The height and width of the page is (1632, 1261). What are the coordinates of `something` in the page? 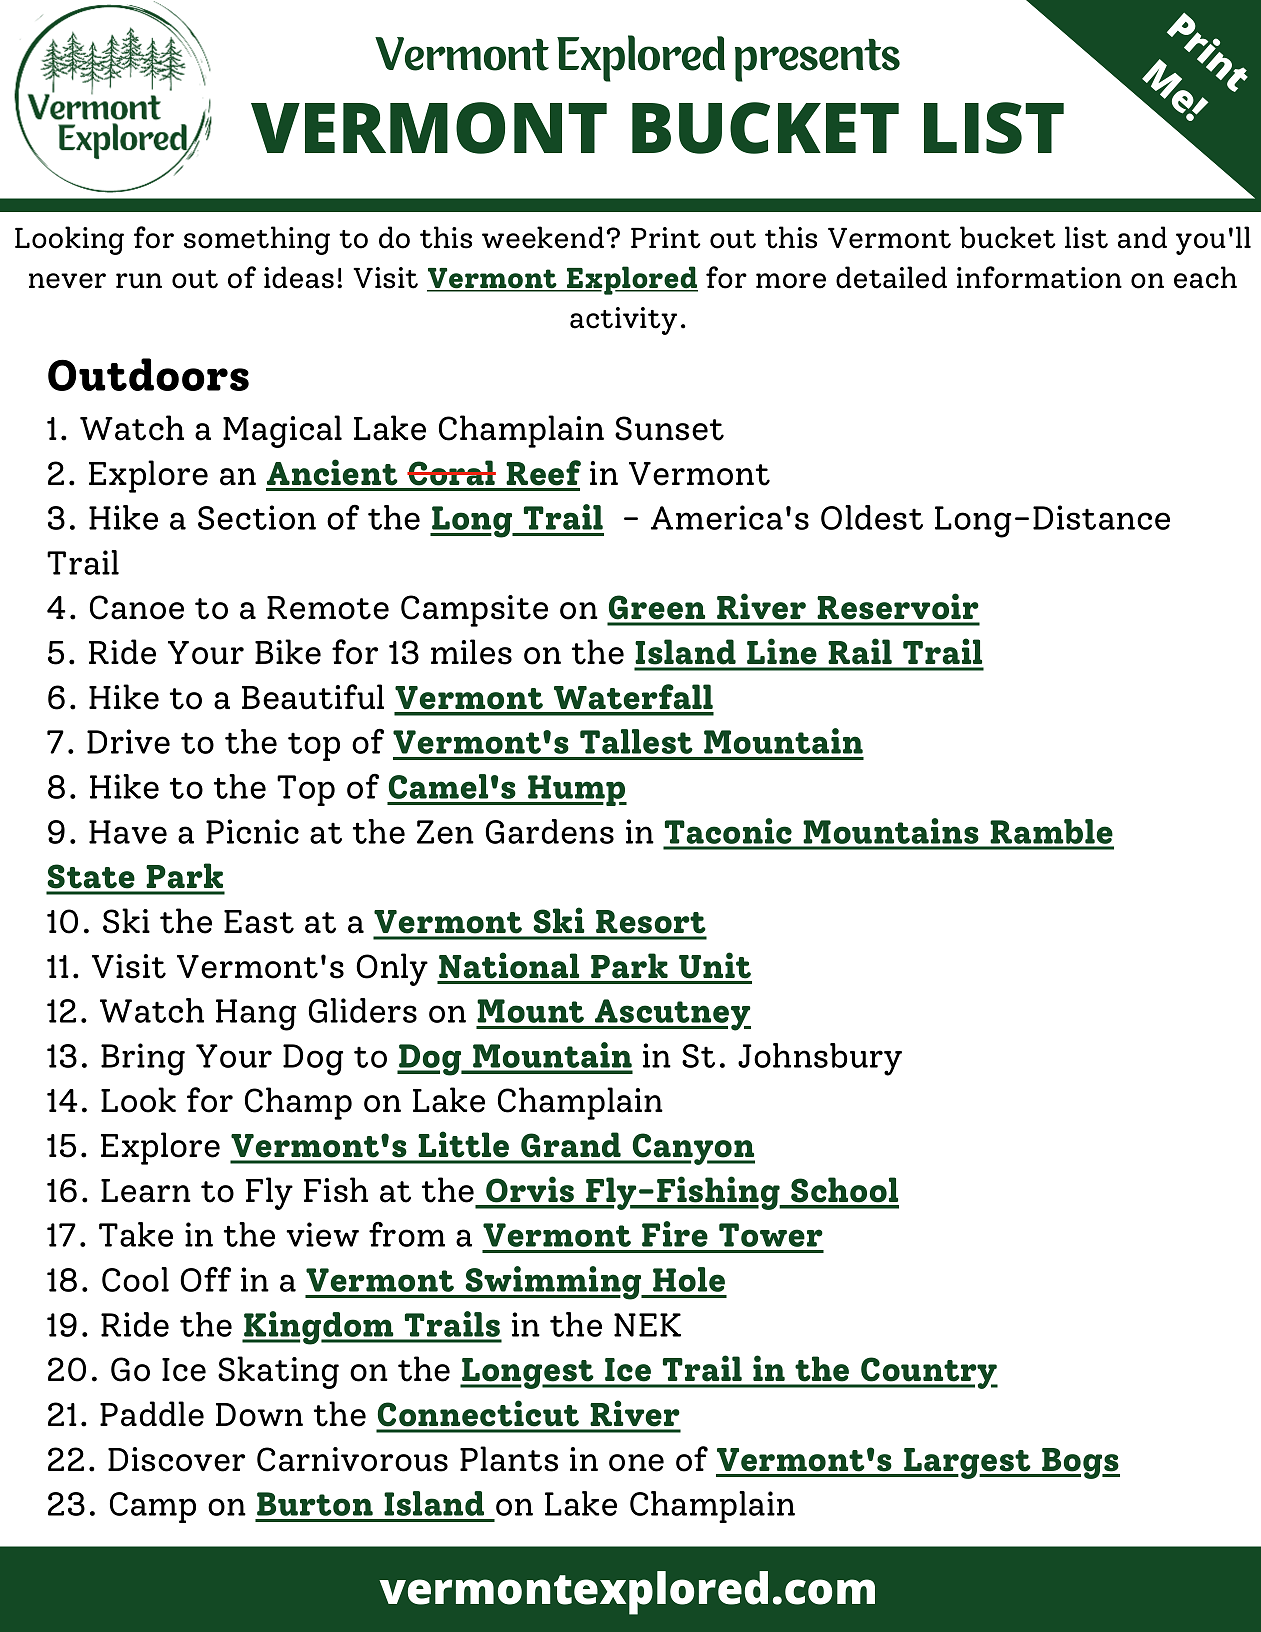 It's located at (257, 240).
